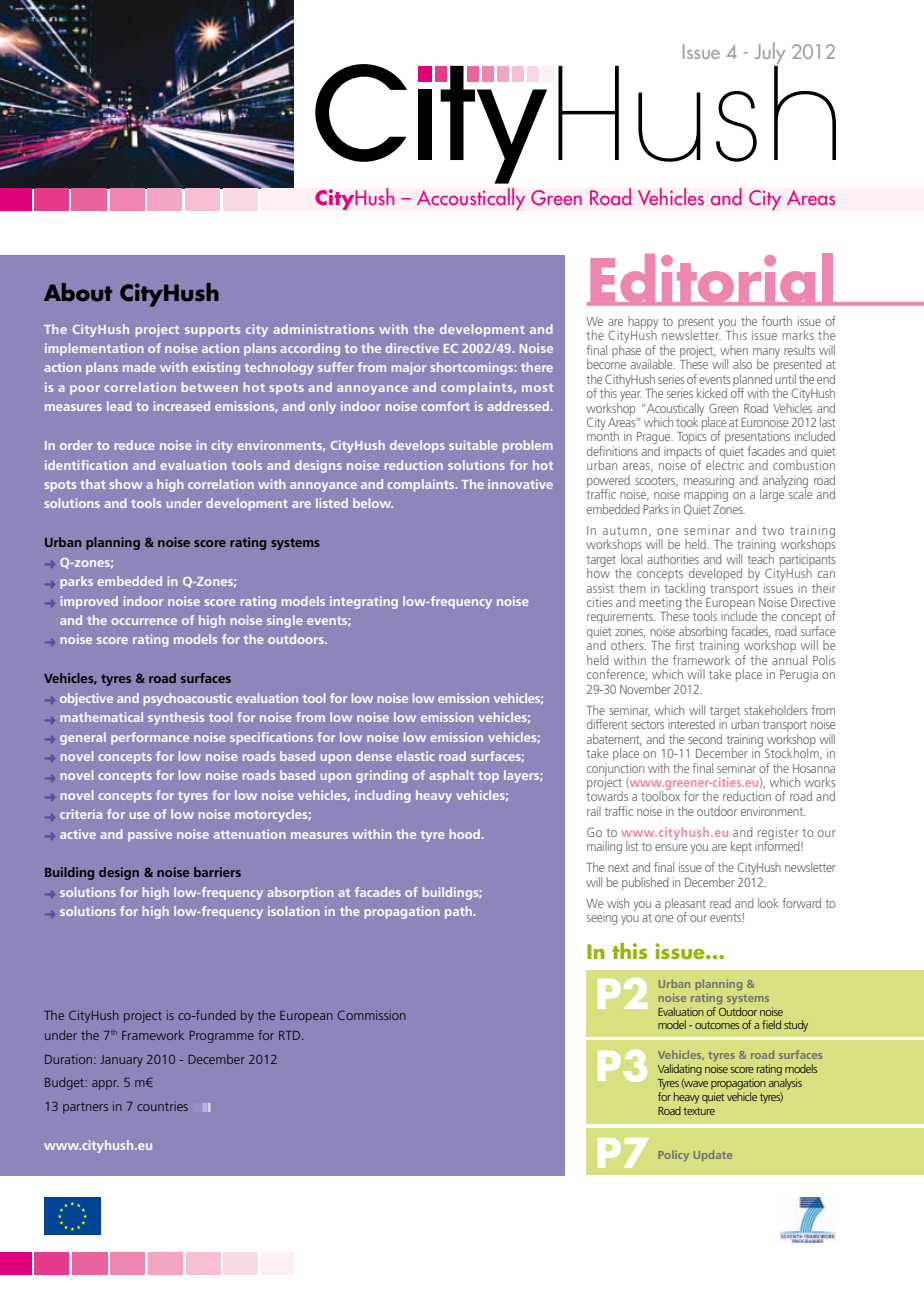 This screenshot has height=1308, width=924. I want to click on grinding, so click(382, 776).
